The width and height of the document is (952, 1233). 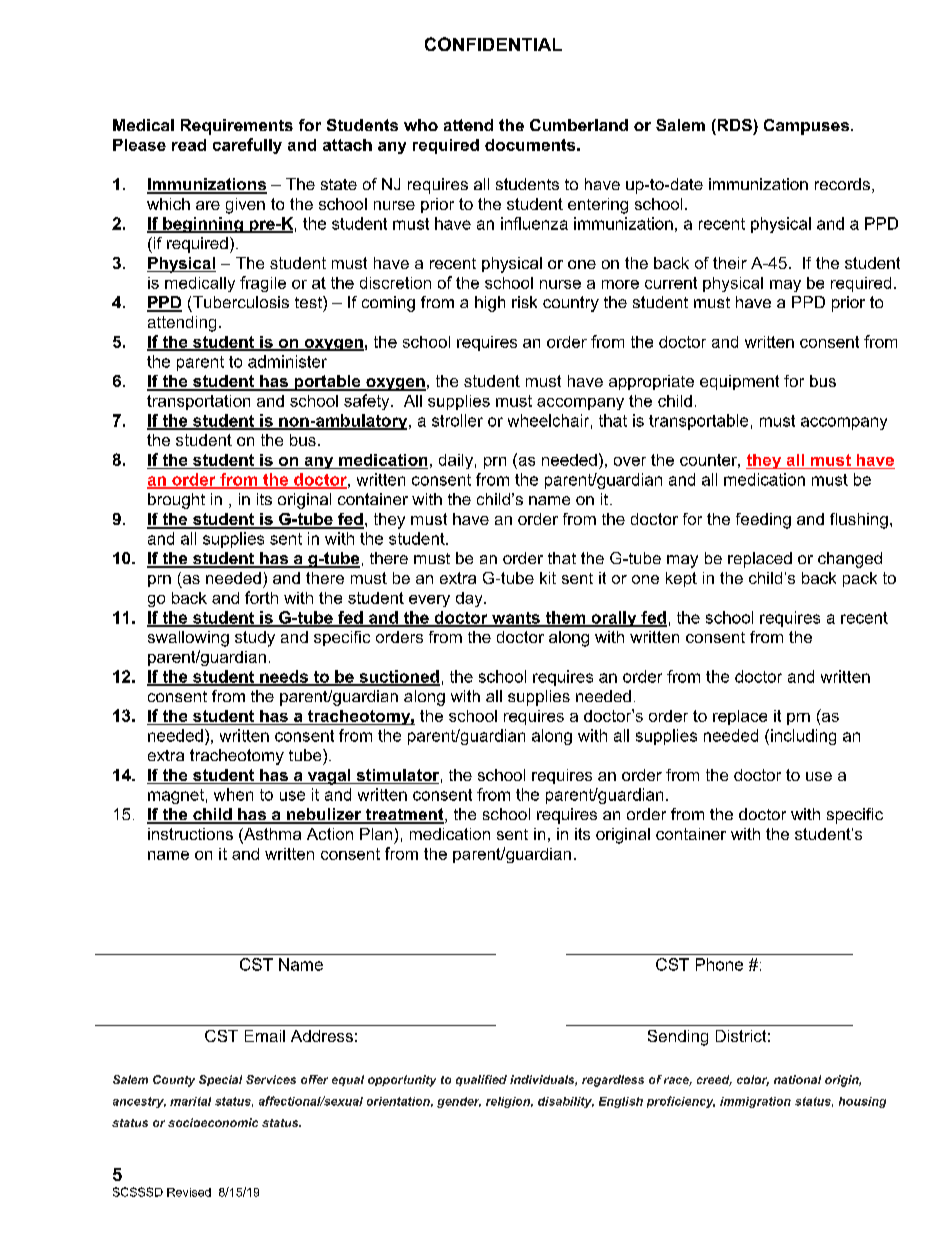 What do you see at coordinates (459, 1102) in the document?
I see `gender` at bounding box center [459, 1102].
